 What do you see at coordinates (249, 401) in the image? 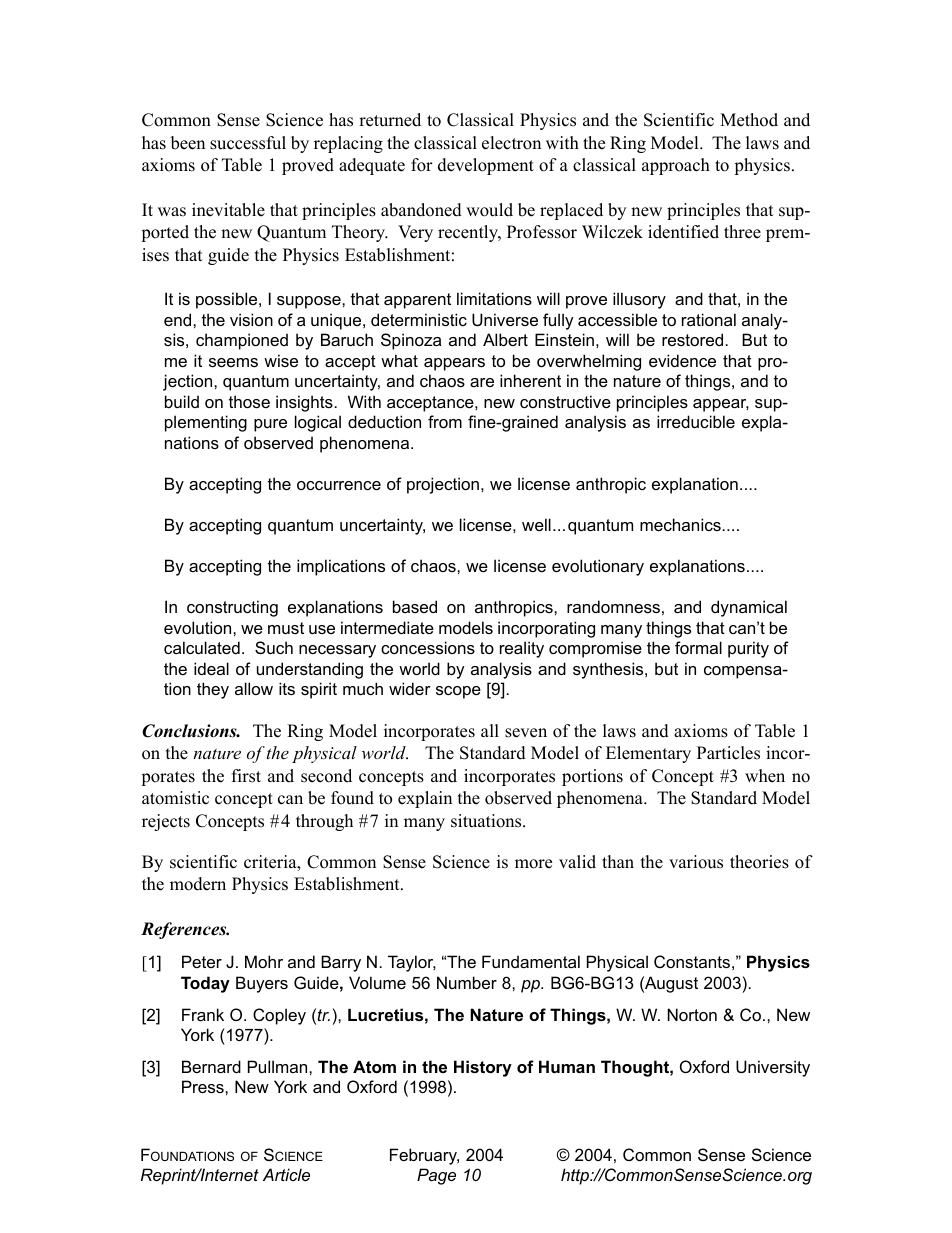
I see `those` at bounding box center [249, 401].
